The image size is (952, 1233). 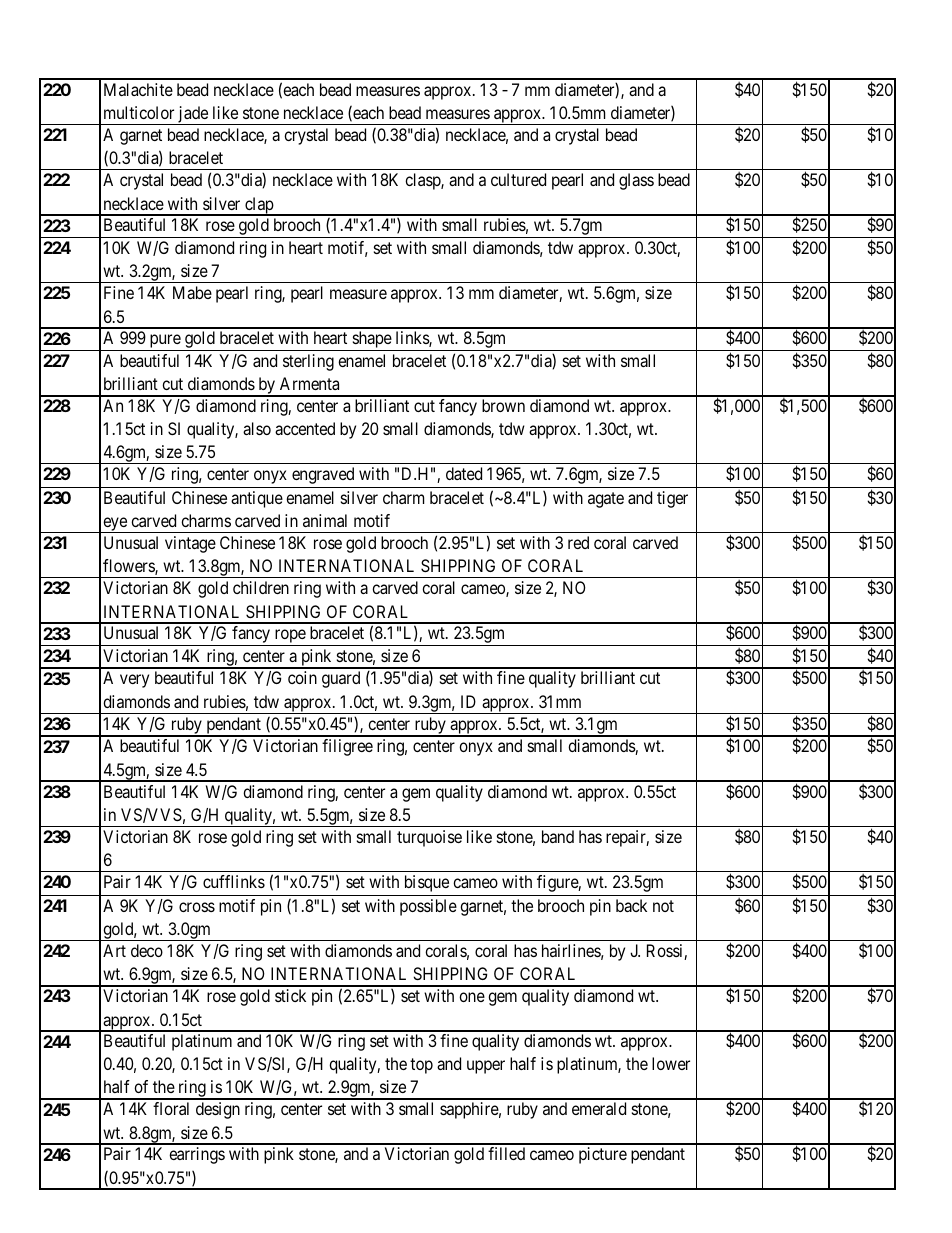 I want to click on agate, so click(x=606, y=500).
